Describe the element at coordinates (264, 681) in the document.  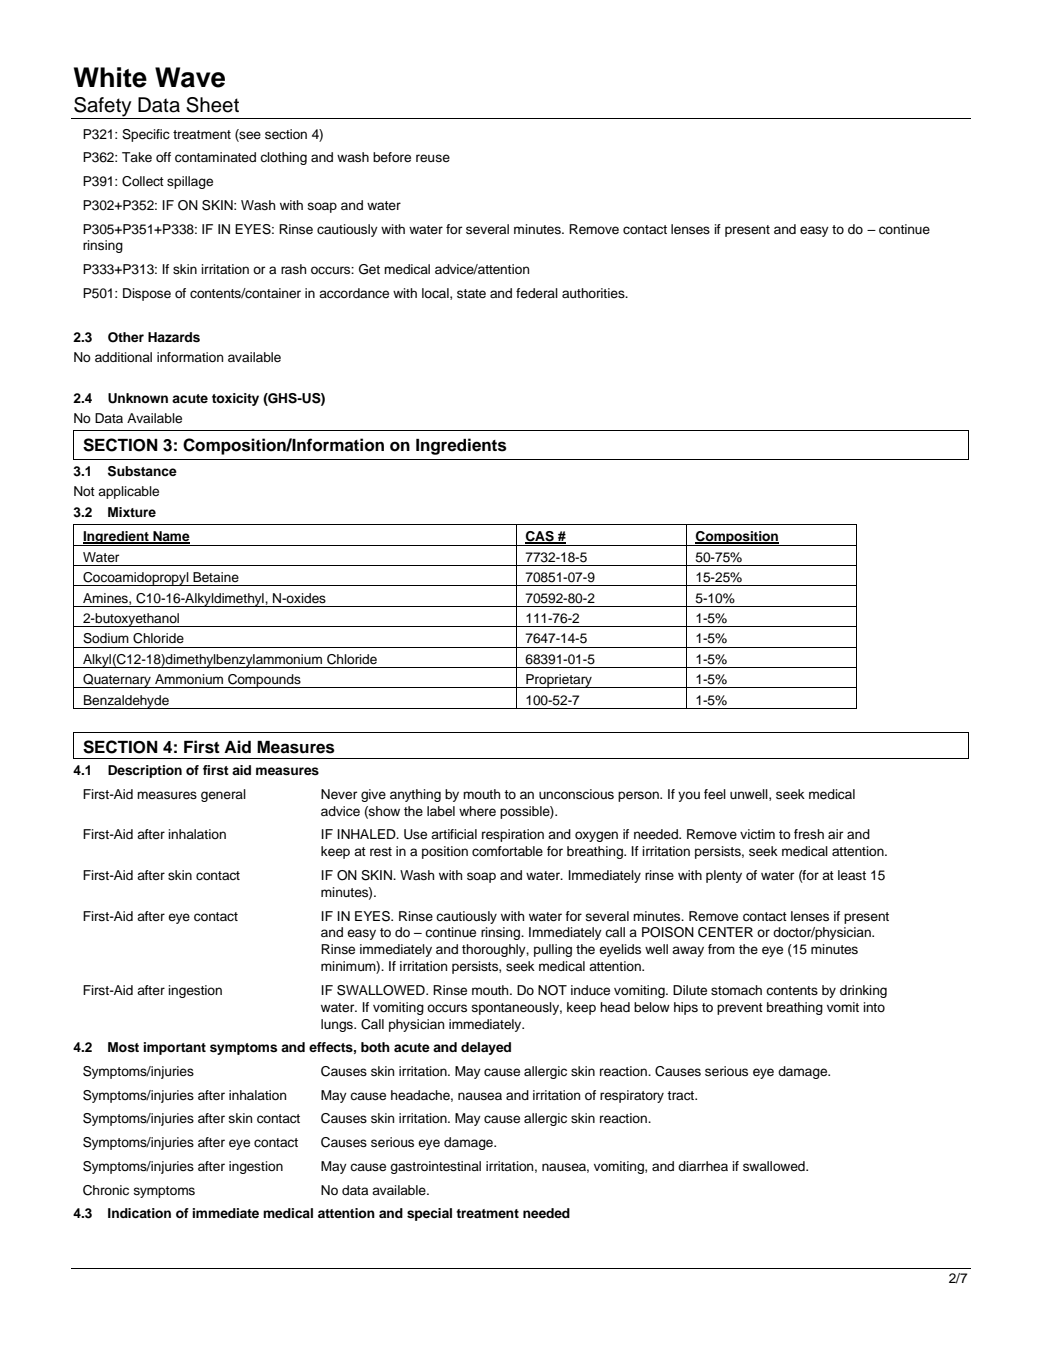
I see `Compounds` at that location.
